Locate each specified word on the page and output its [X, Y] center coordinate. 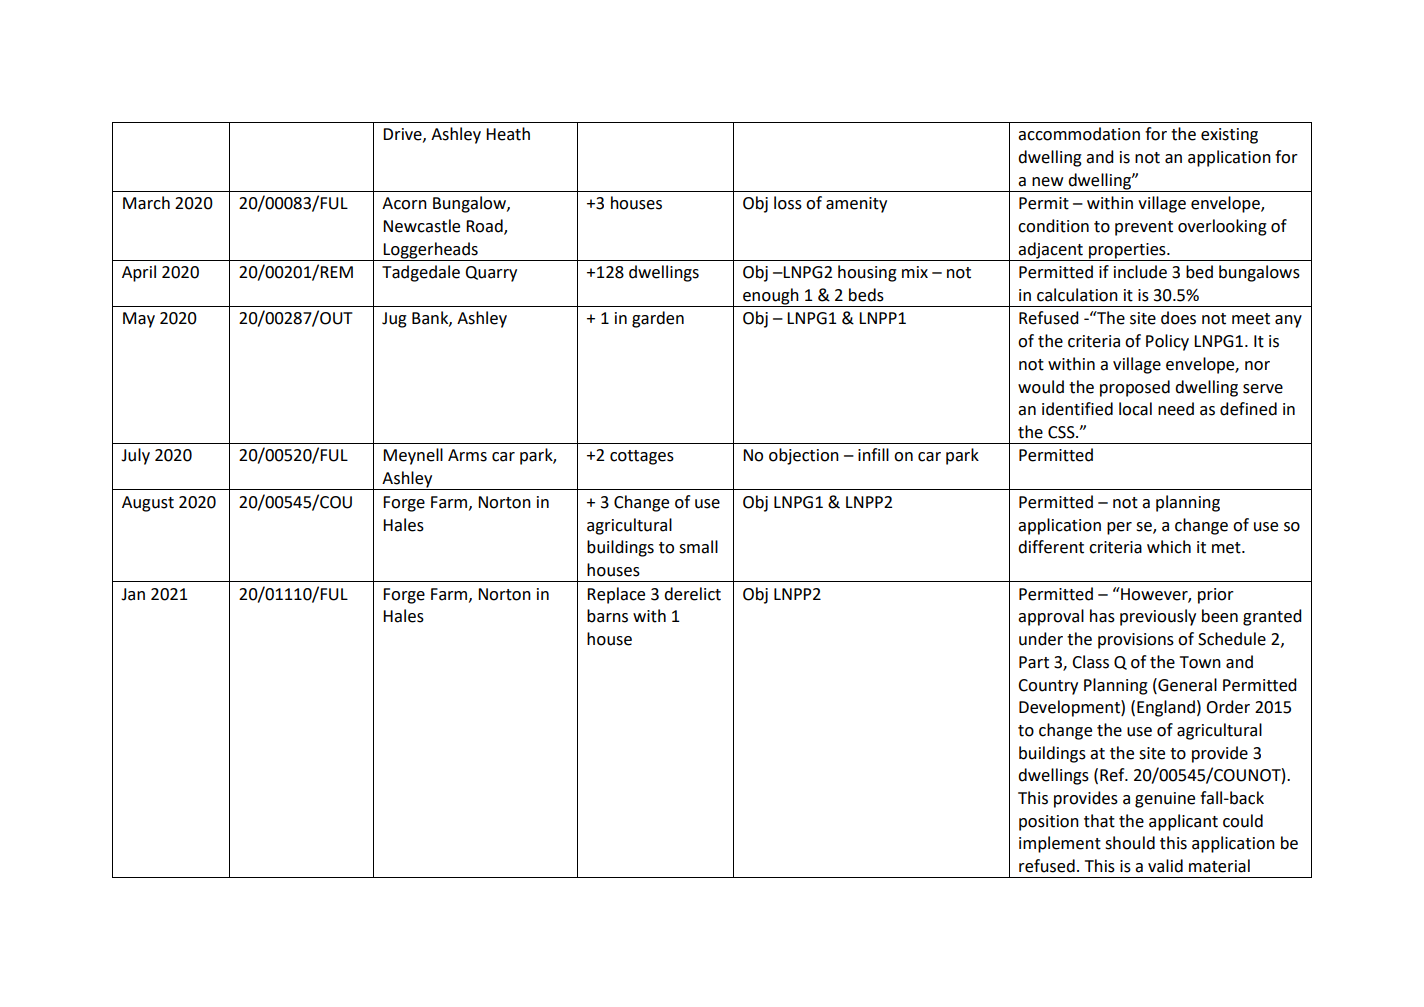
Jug [394, 320]
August [148, 504]
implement [1060, 844]
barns [607, 616]
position [1049, 823]
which [1169, 547]
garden [658, 319]
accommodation [1079, 134]
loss [788, 203]
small [698, 547]
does [1178, 318]
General [1186, 685]
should [1130, 843]
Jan [133, 594]
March [146, 203]
